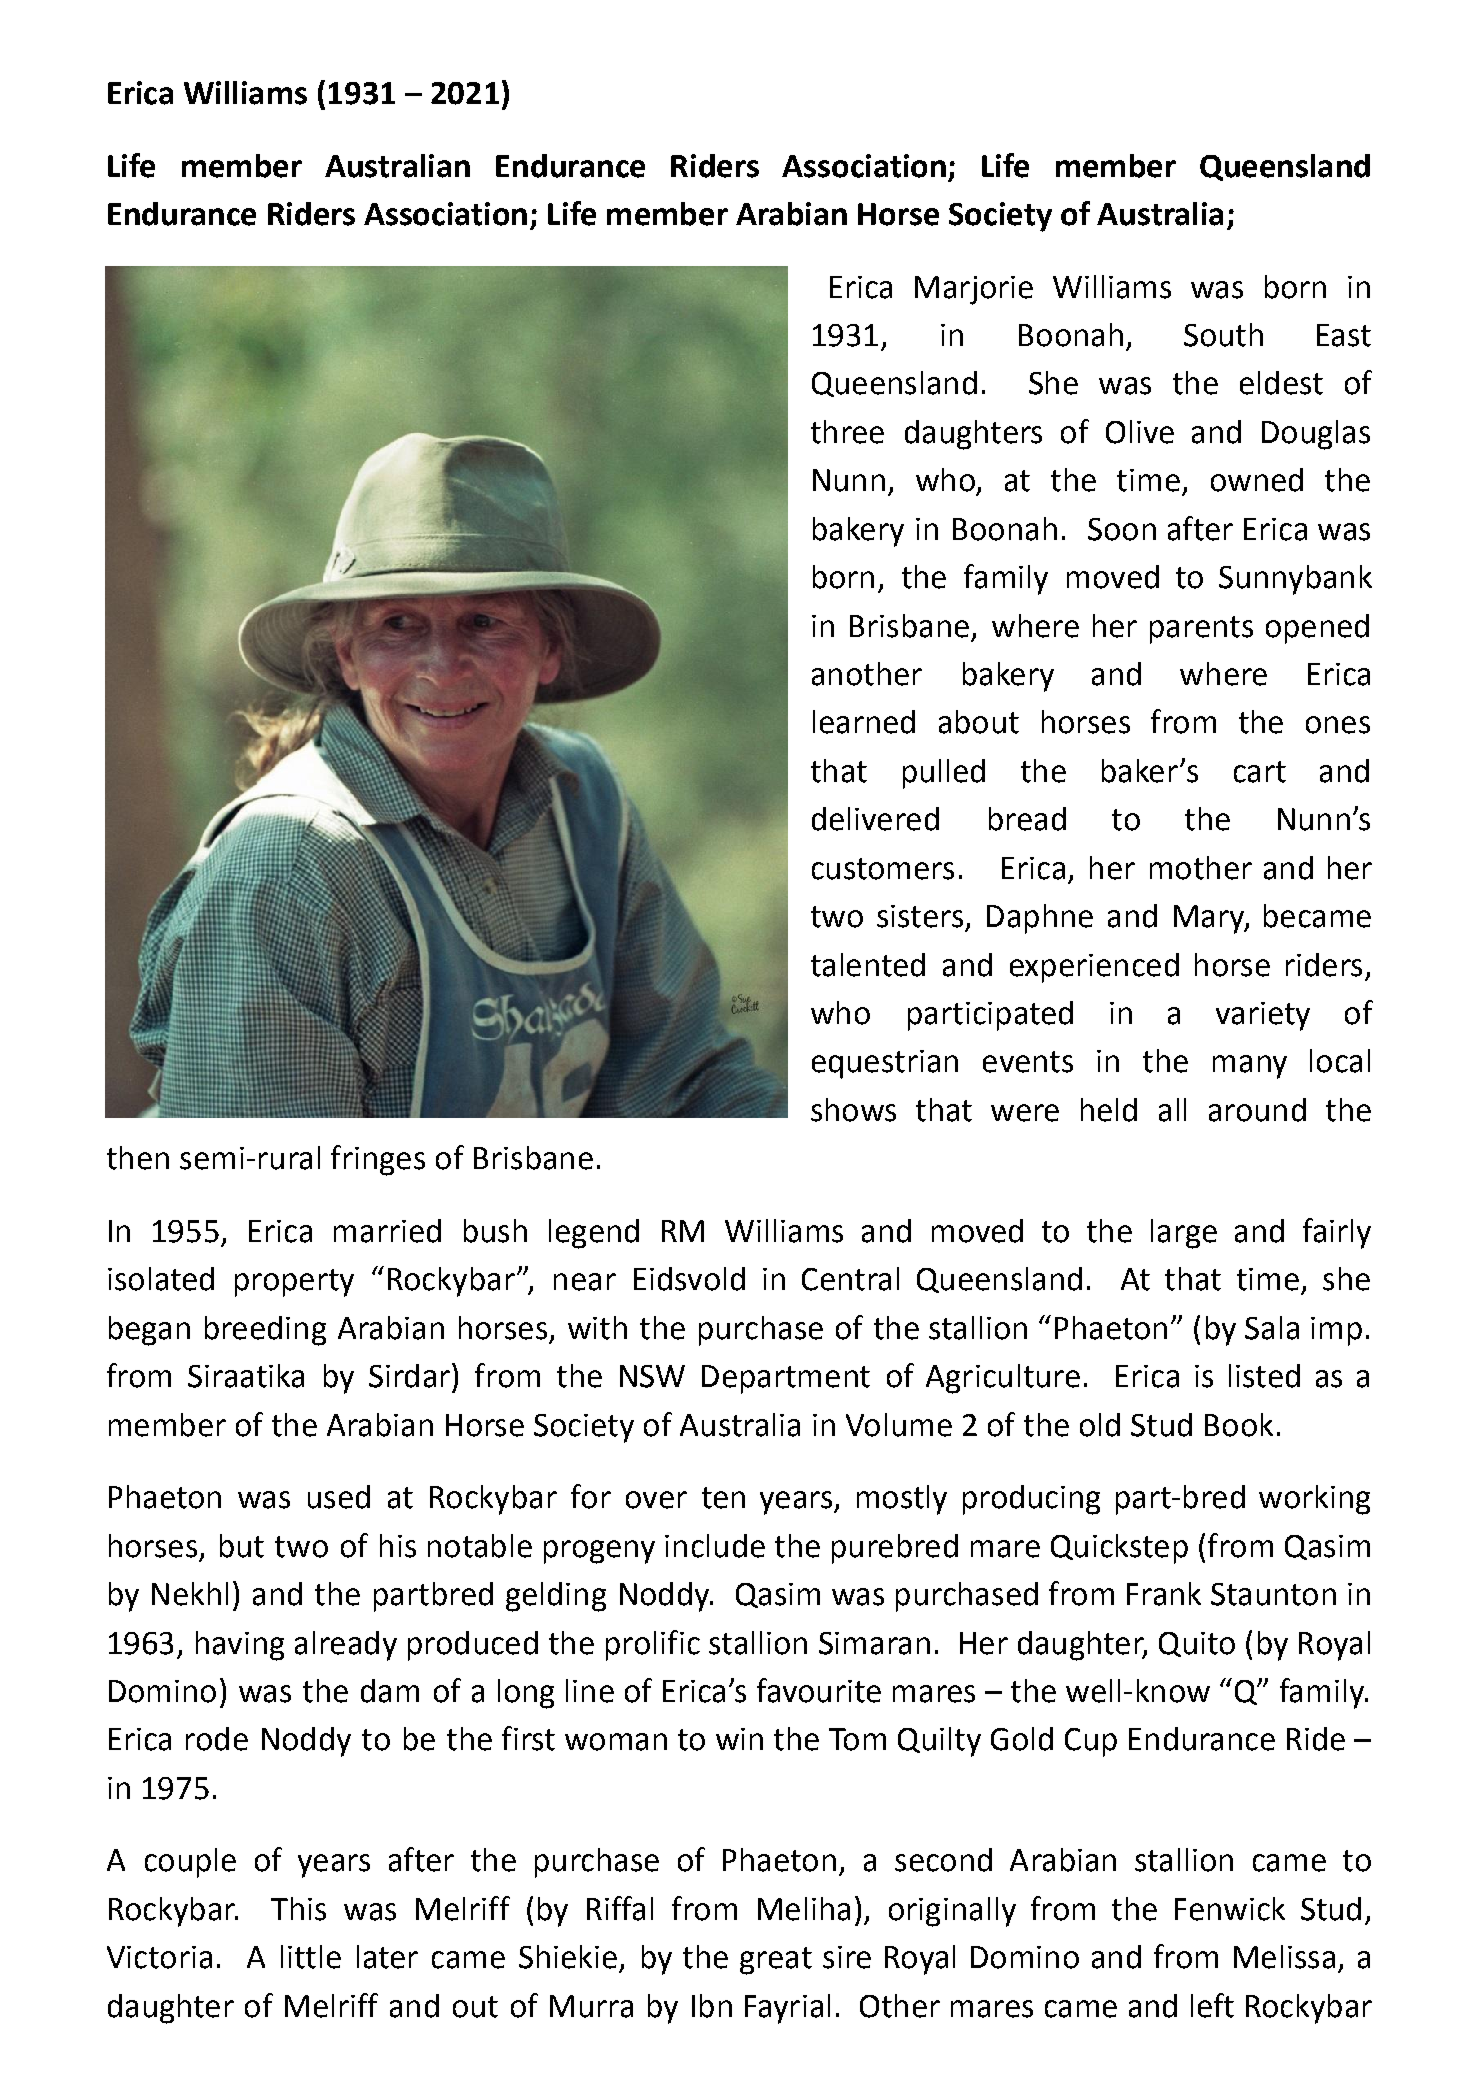 The width and height of the image is (1480, 2091). Describe the element at coordinates (265, 1331) in the image. I see `breeding` at that location.
